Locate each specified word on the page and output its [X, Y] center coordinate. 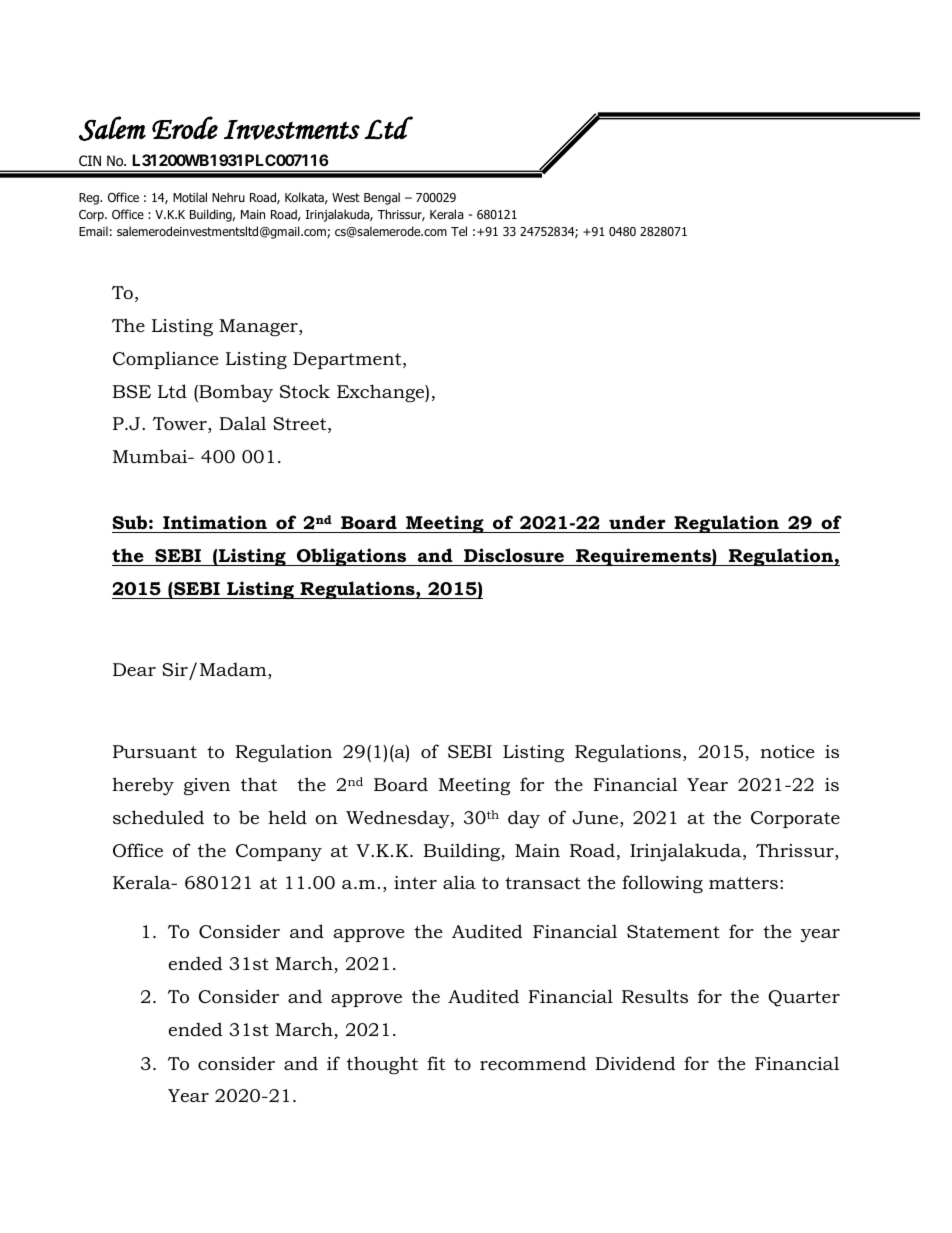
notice [787, 752]
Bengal [382, 198]
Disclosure [514, 555]
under [637, 522]
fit [436, 1063]
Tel [459, 231]
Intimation [215, 522]
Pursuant [155, 751]
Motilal [190, 197]
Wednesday [399, 819]
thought [382, 1065]
